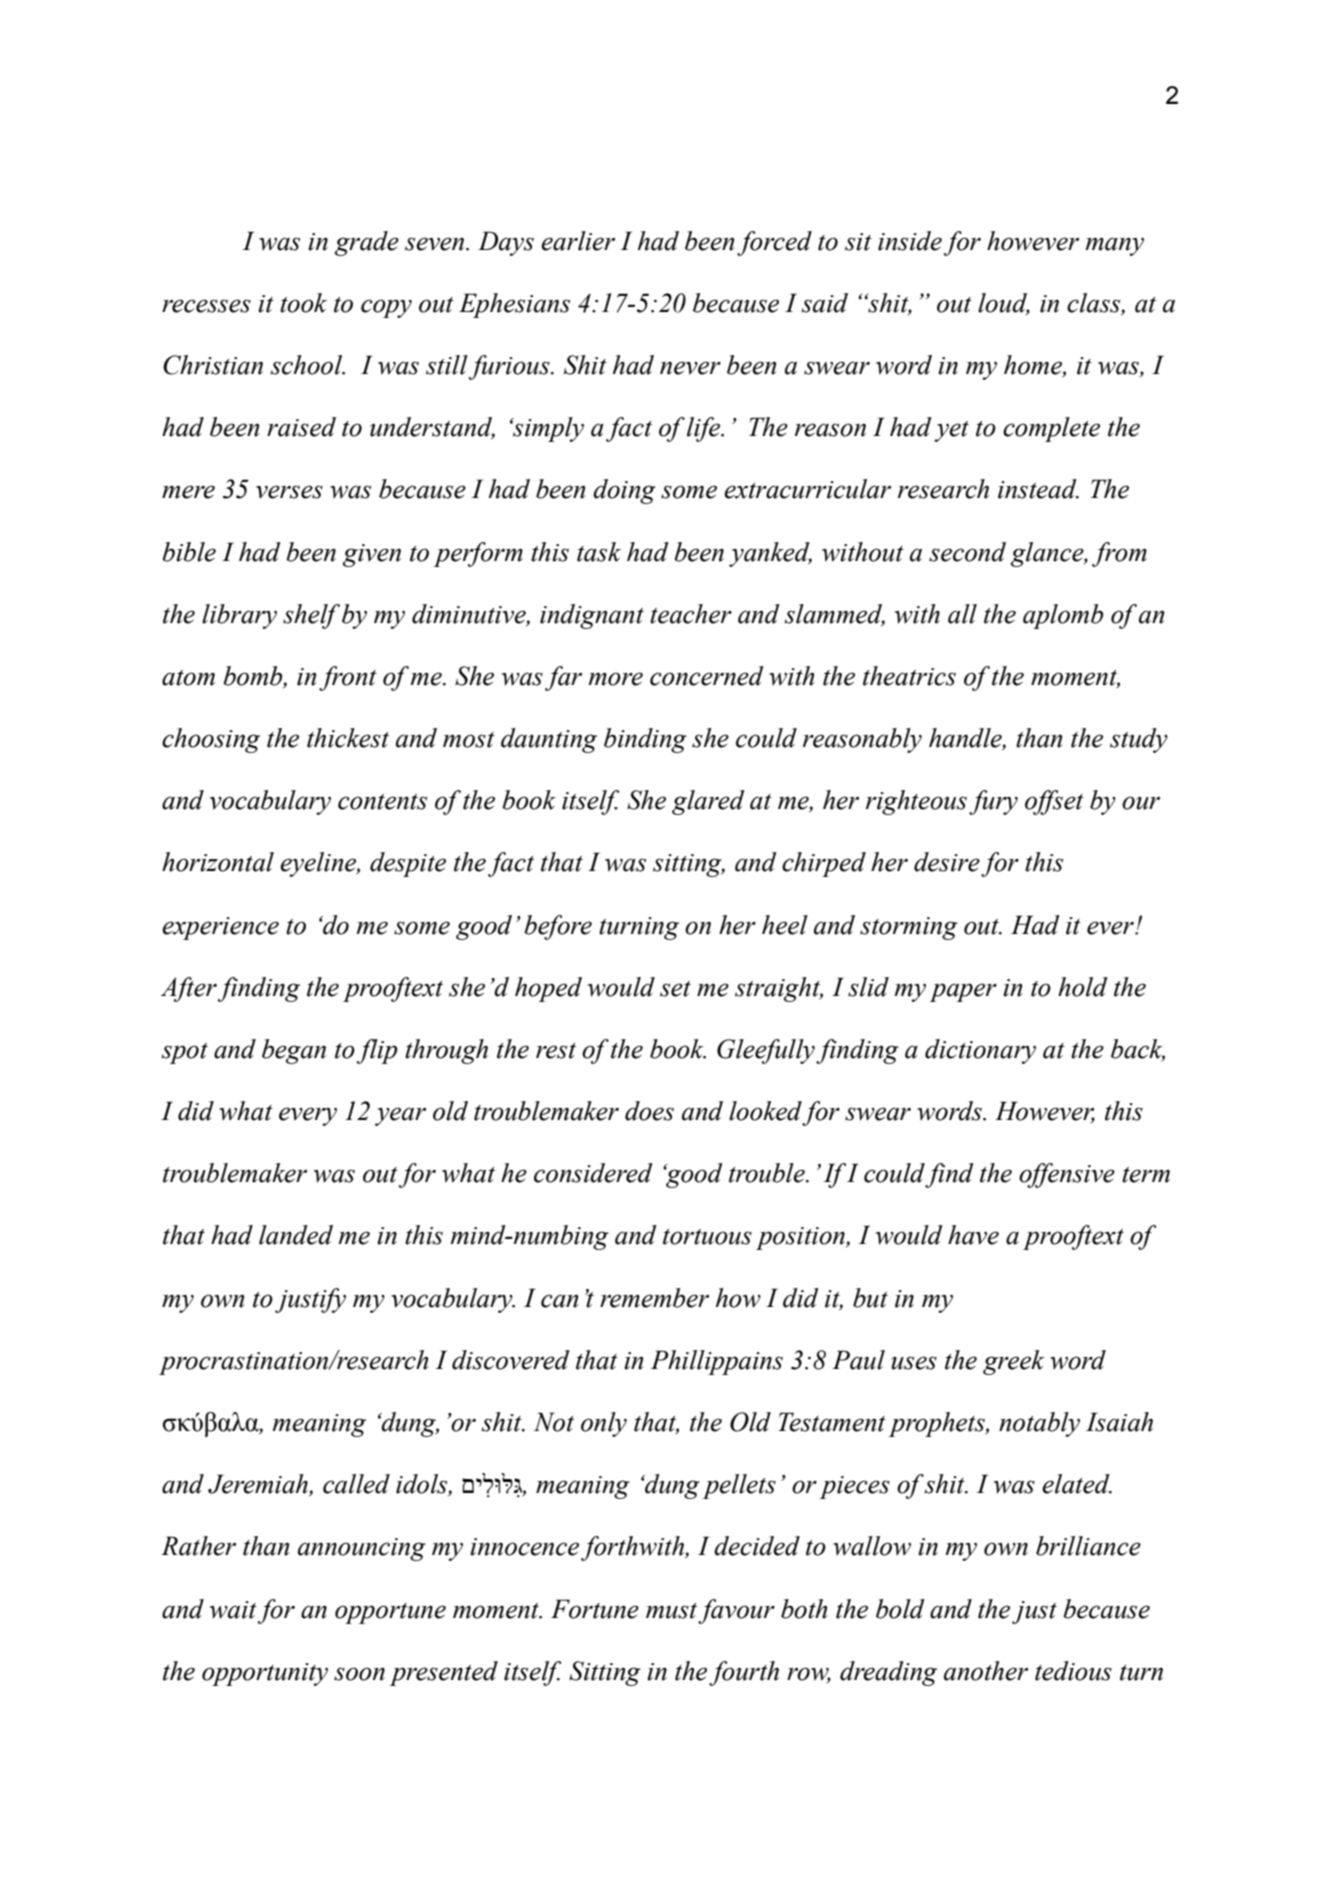  Describe the element at coordinates (671, 1611) in the screenshot. I see `must` at that location.
